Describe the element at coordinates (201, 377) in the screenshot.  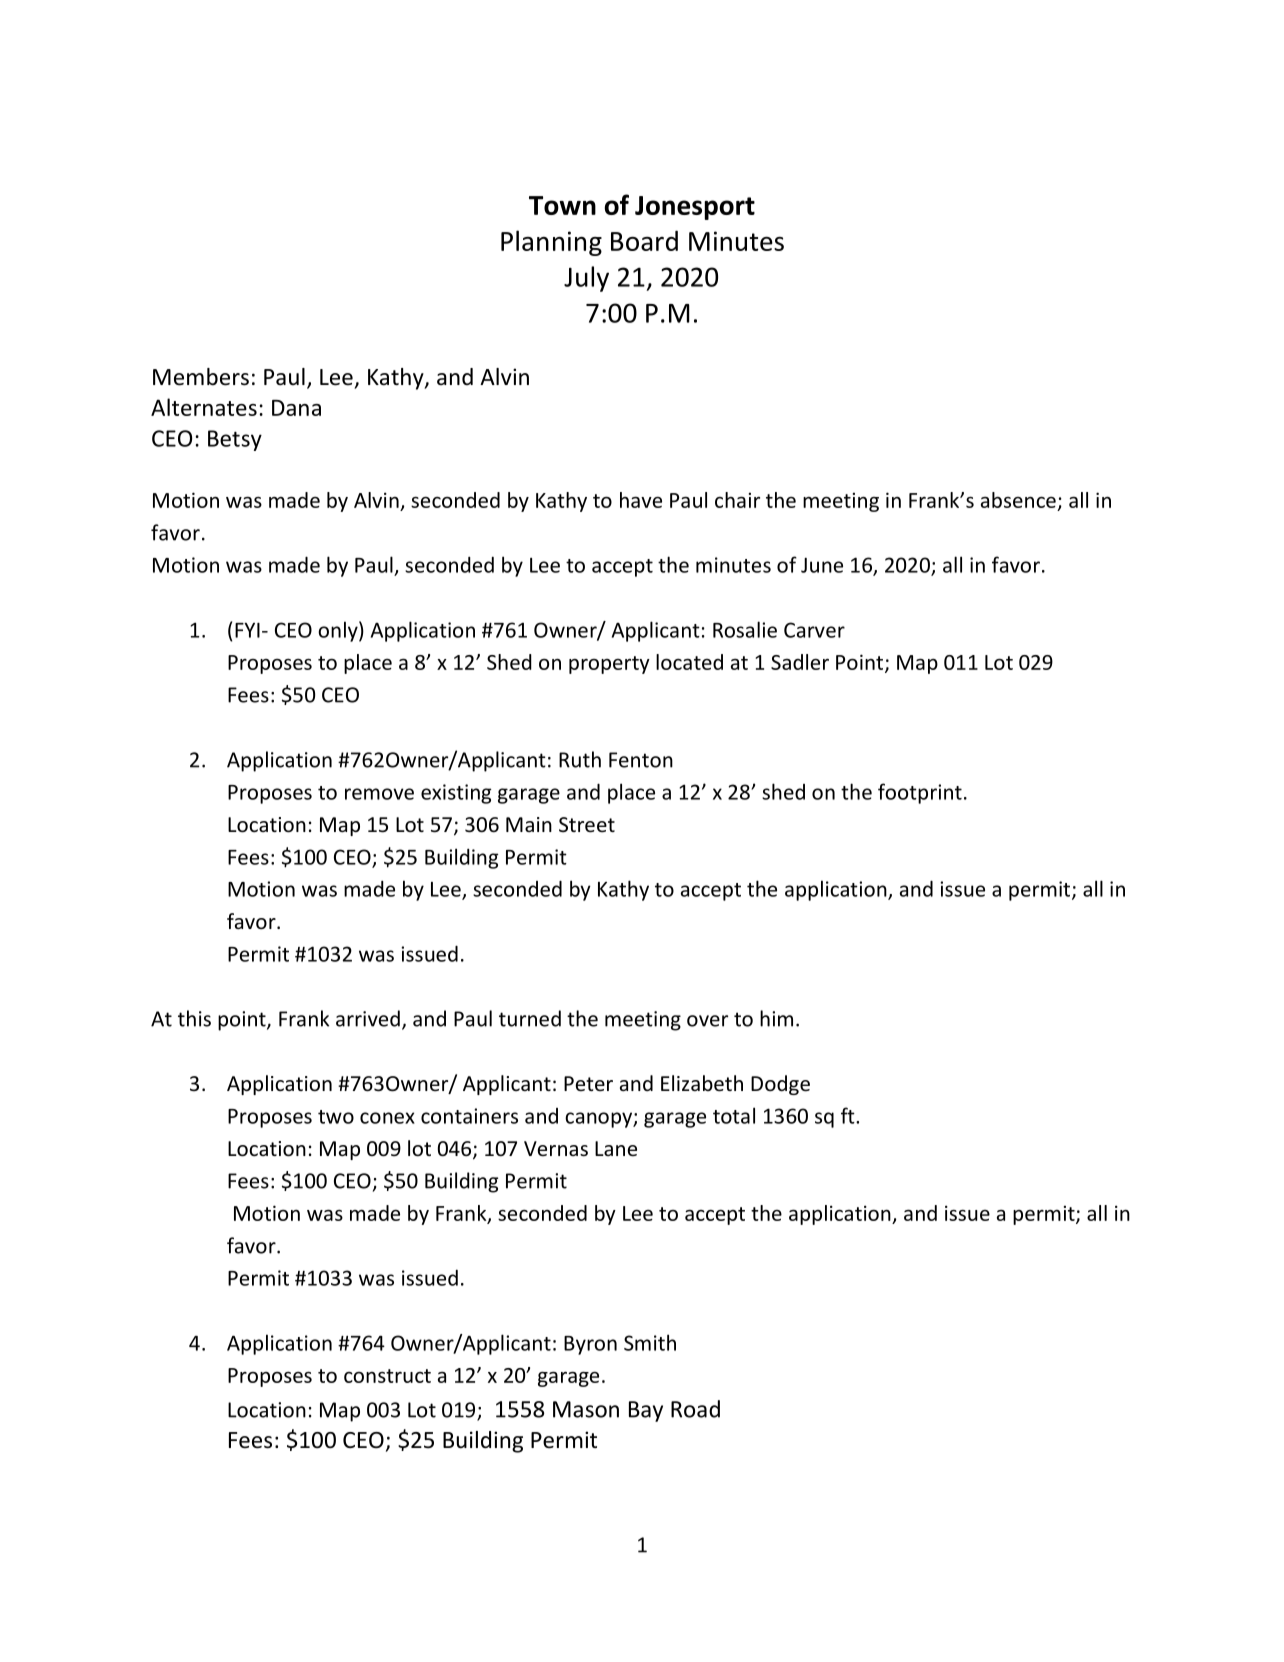
I see `Members` at that location.
